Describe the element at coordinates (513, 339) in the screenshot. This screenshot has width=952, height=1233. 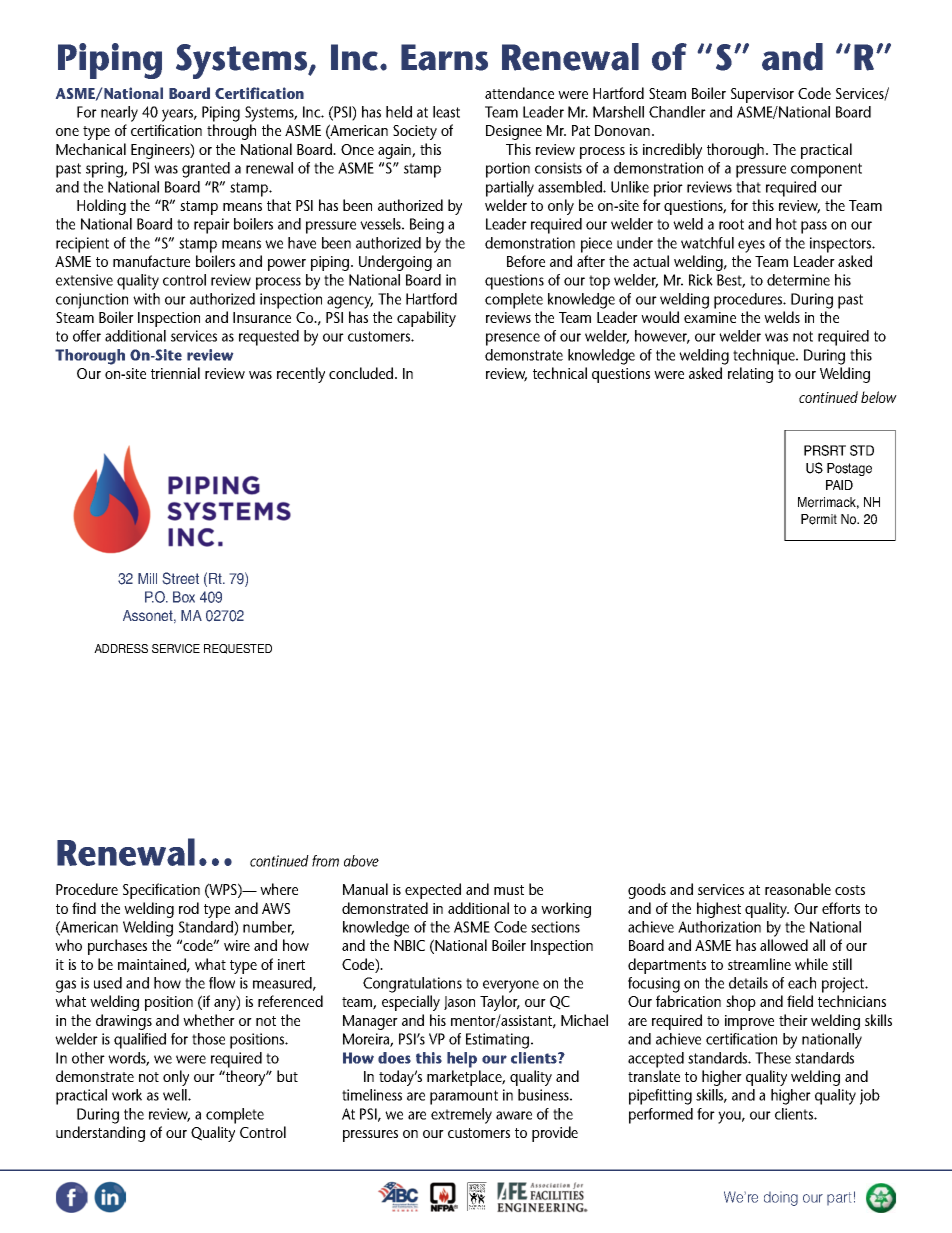
I see `presence` at that location.
